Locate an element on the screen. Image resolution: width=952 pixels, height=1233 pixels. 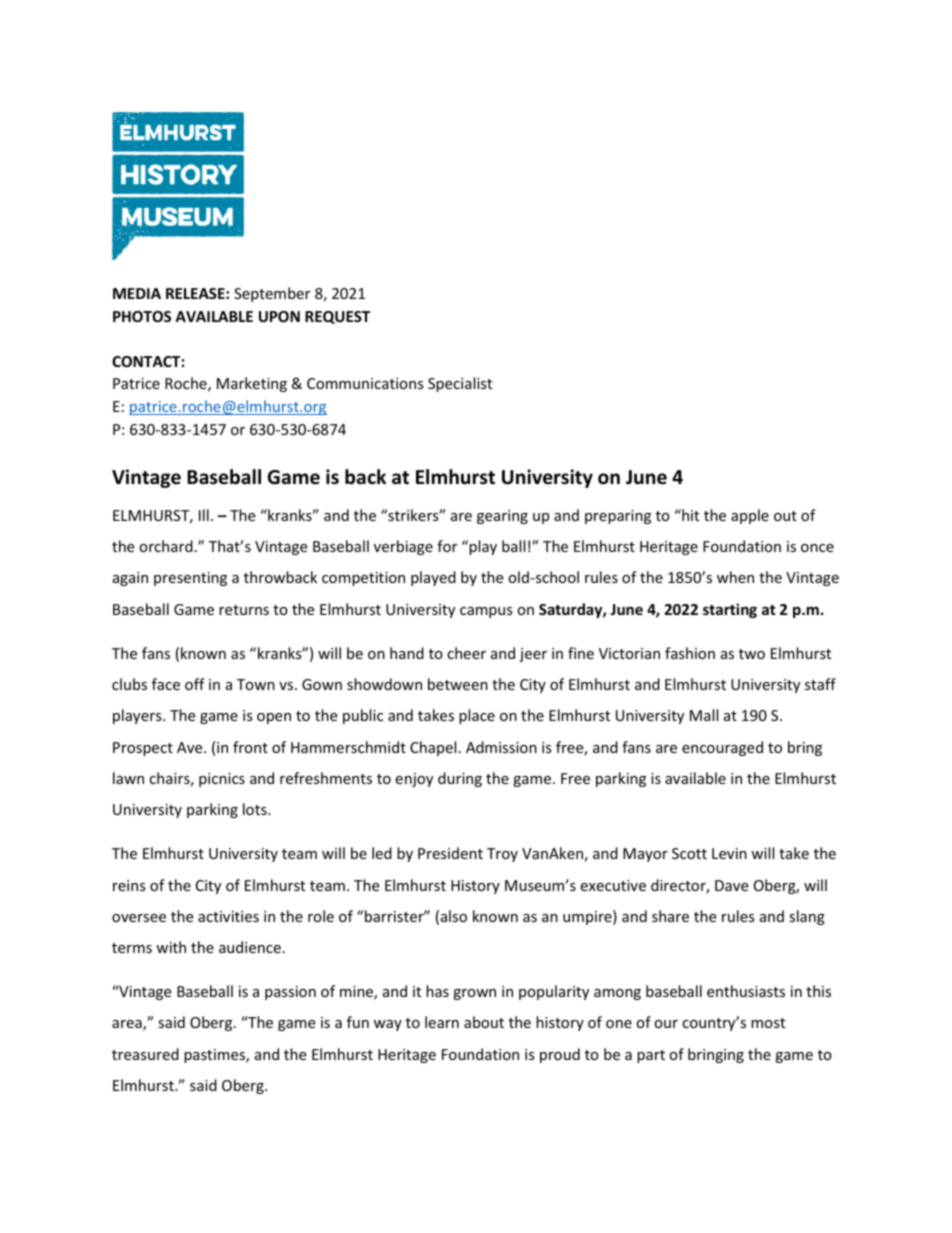
for is located at coordinates (447, 546).
